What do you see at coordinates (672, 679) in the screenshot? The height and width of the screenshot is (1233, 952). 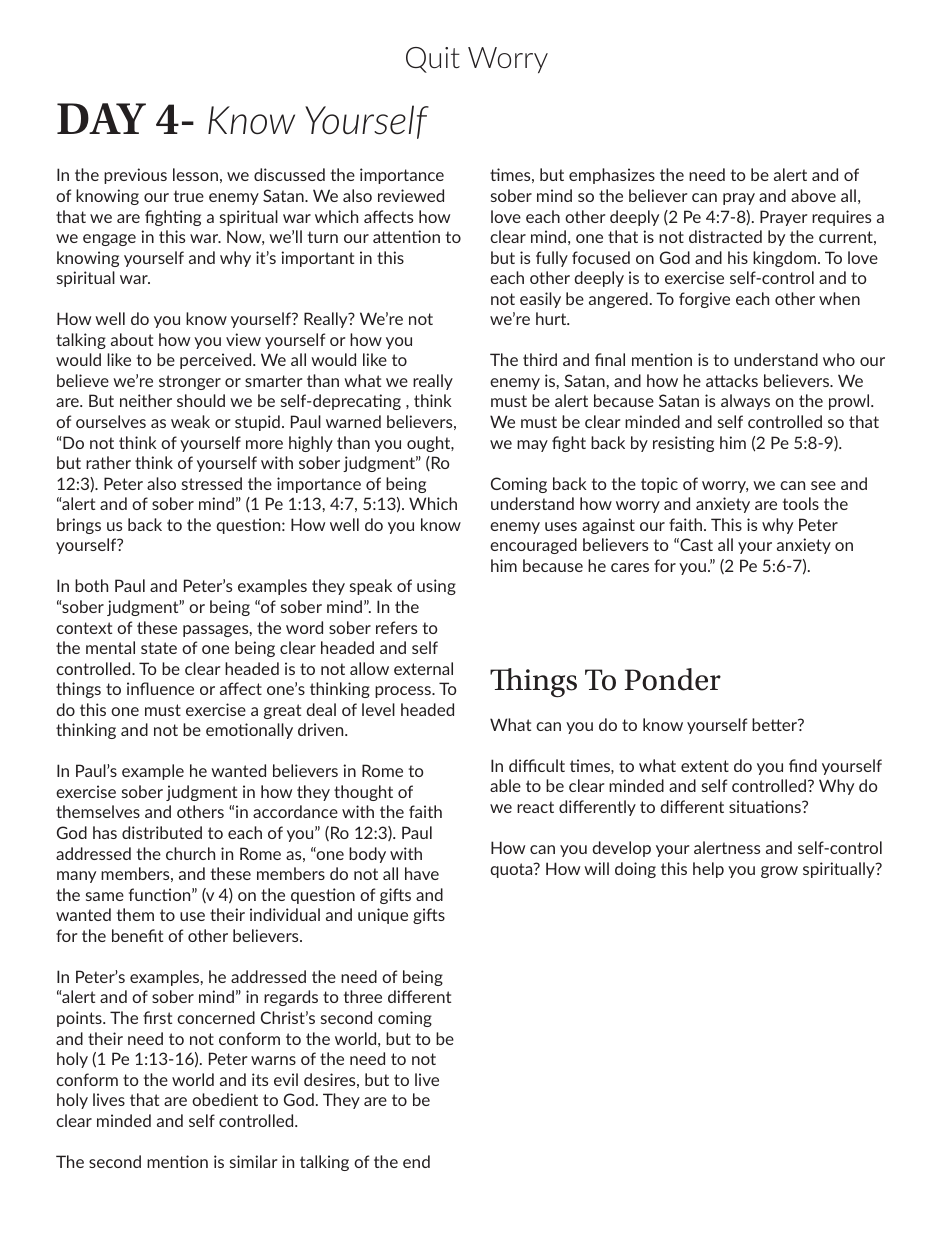 I see `Ponder` at bounding box center [672, 679].
